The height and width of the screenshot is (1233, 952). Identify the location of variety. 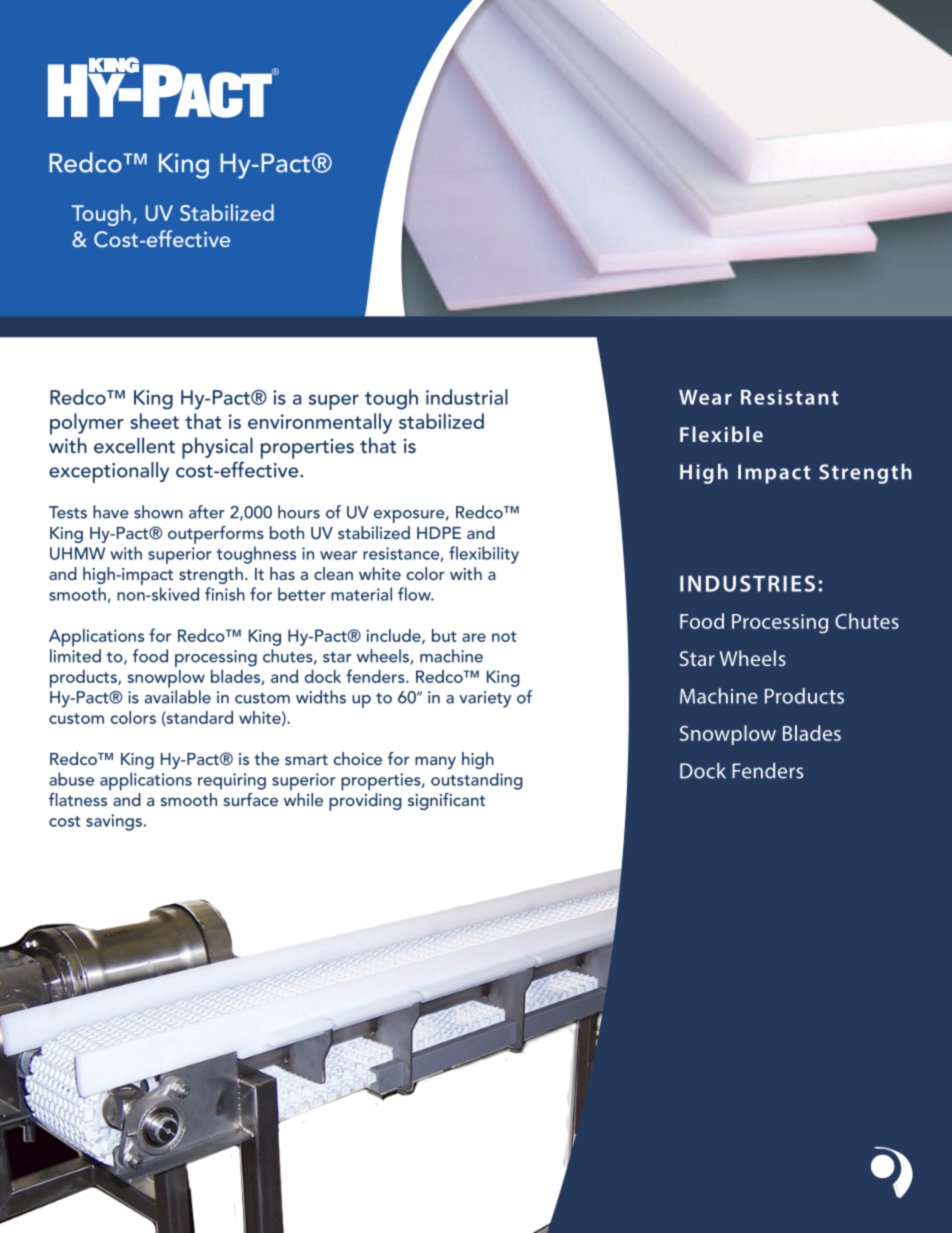
(485, 699).
